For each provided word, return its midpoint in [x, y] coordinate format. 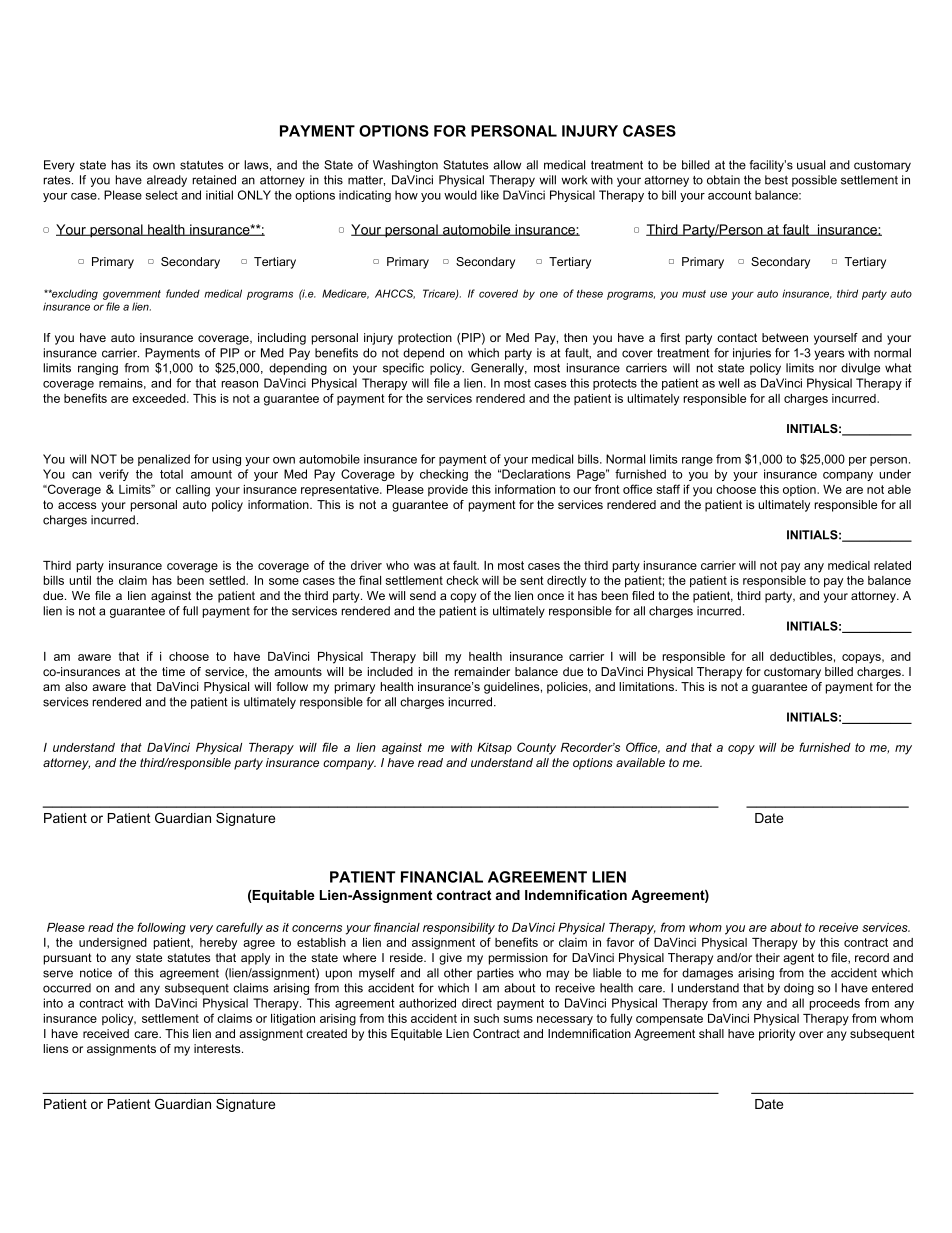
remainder [482, 671]
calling [193, 491]
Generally [499, 369]
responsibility [459, 929]
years [829, 355]
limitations [647, 686]
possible [814, 181]
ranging [98, 369]
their [768, 957]
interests [218, 1048]
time [173, 671]
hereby [218, 944]
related [892, 565]
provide [448, 490]
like [490, 195]
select [162, 195]
